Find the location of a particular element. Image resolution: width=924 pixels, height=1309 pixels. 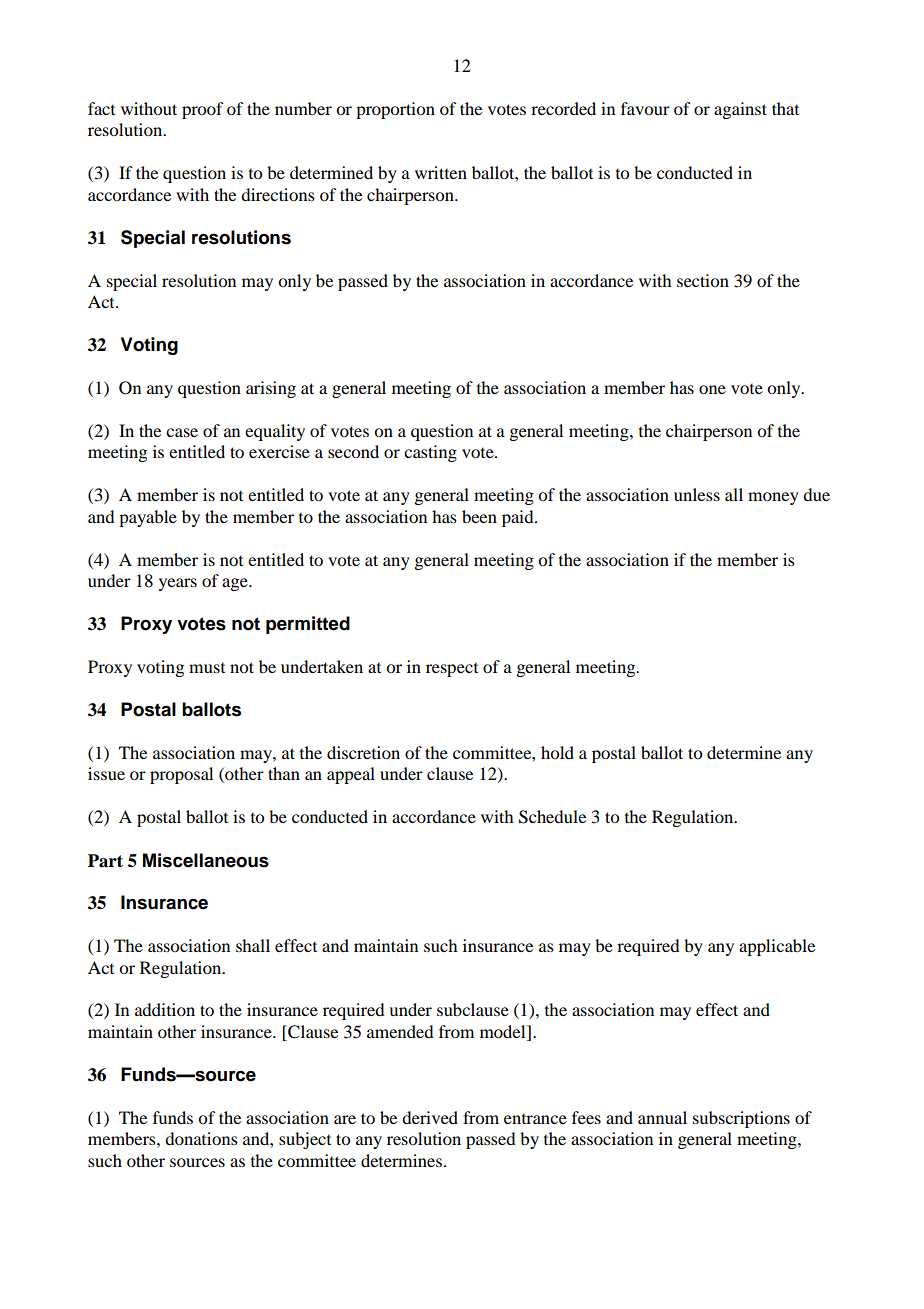

respect is located at coordinates (452, 670).
